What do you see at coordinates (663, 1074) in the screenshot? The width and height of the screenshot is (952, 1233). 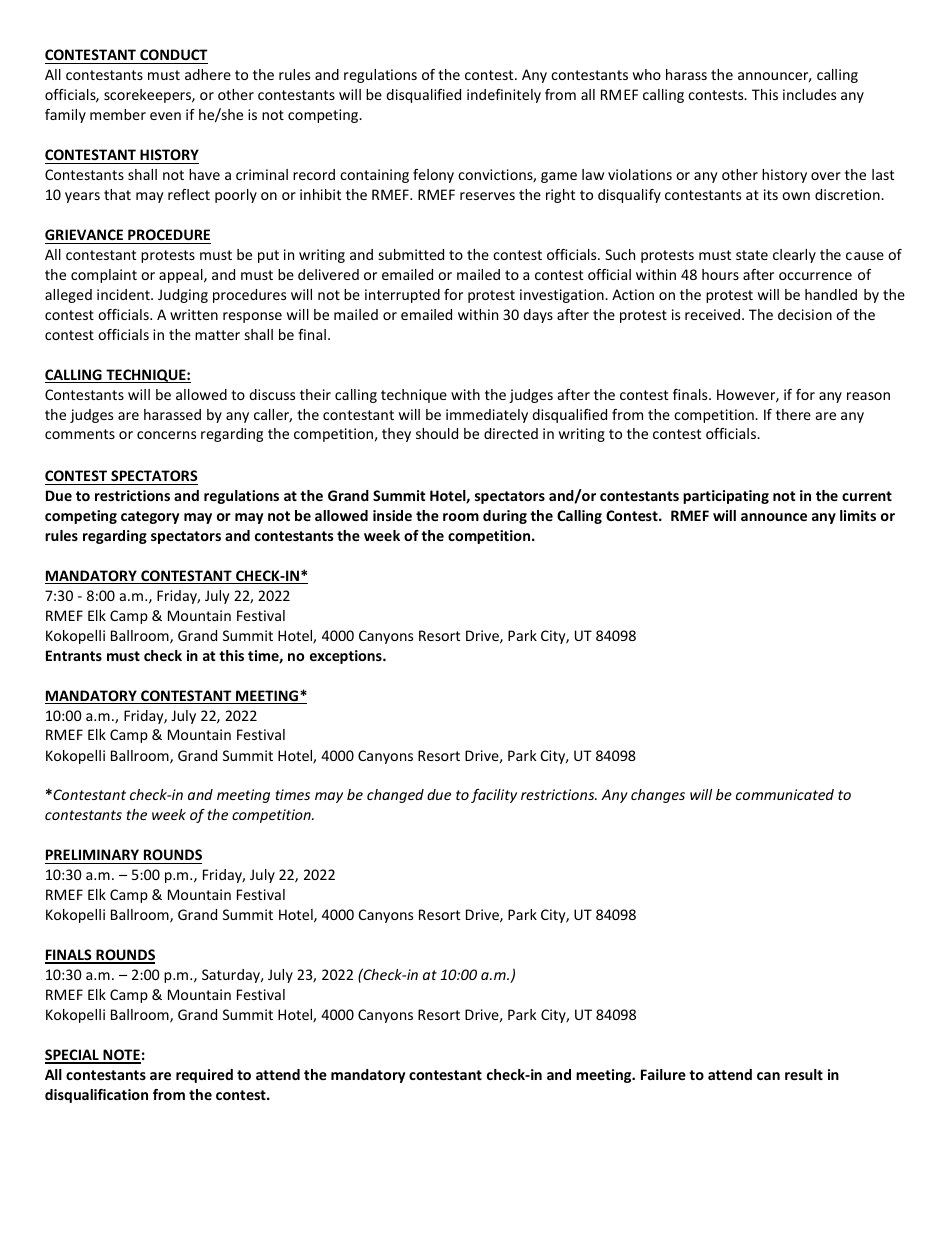 I see `Failure` at bounding box center [663, 1074].
